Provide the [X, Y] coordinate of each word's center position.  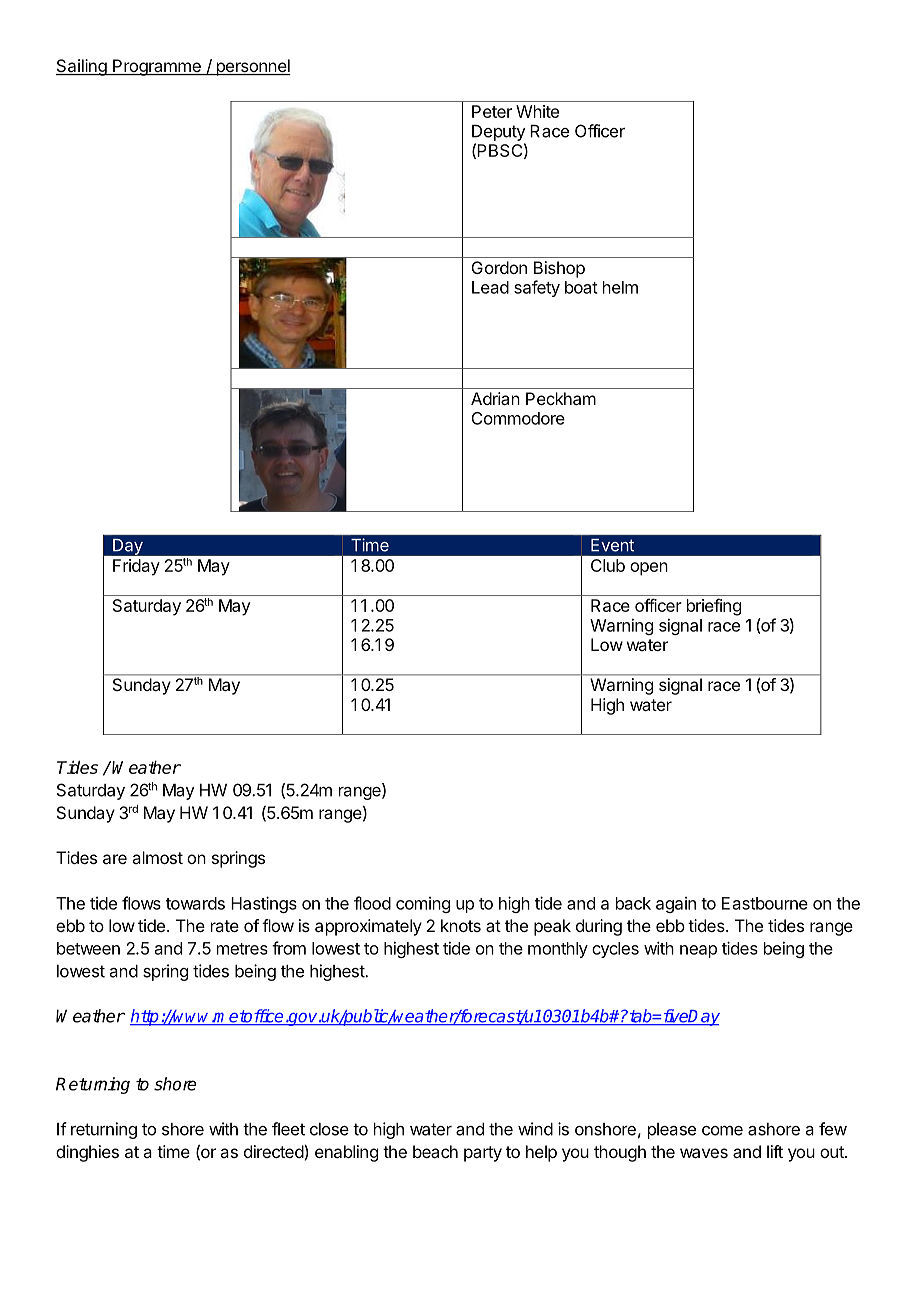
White [537, 111]
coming [423, 905]
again [676, 905]
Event [612, 545]
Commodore [518, 418]
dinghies [87, 1153]
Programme [157, 67]
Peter [492, 111]
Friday [136, 567]
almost [157, 857]
